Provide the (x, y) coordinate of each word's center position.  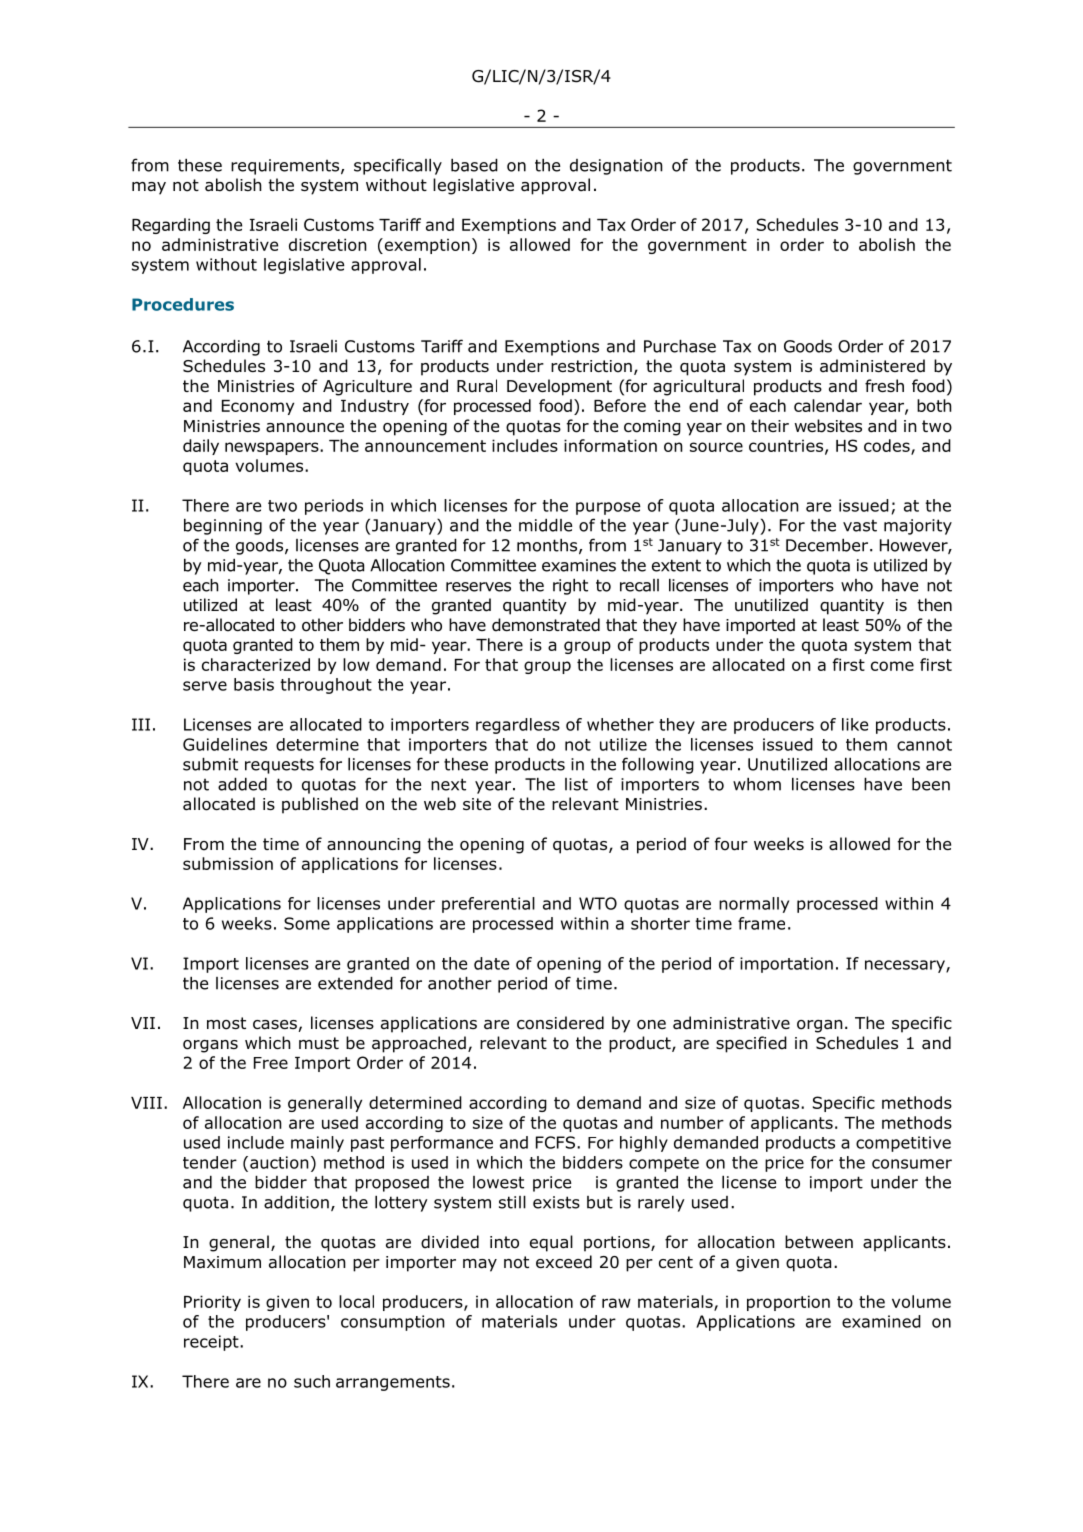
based (474, 165)
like (855, 724)
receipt (212, 1343)
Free (271, 1063)
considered (560, 1023)
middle (545, 525)
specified (751, 1044)
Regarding (171, 226)
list (576, 784)
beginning (223, 527)
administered (872, 366)
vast (860, 525)
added (242, 784)
